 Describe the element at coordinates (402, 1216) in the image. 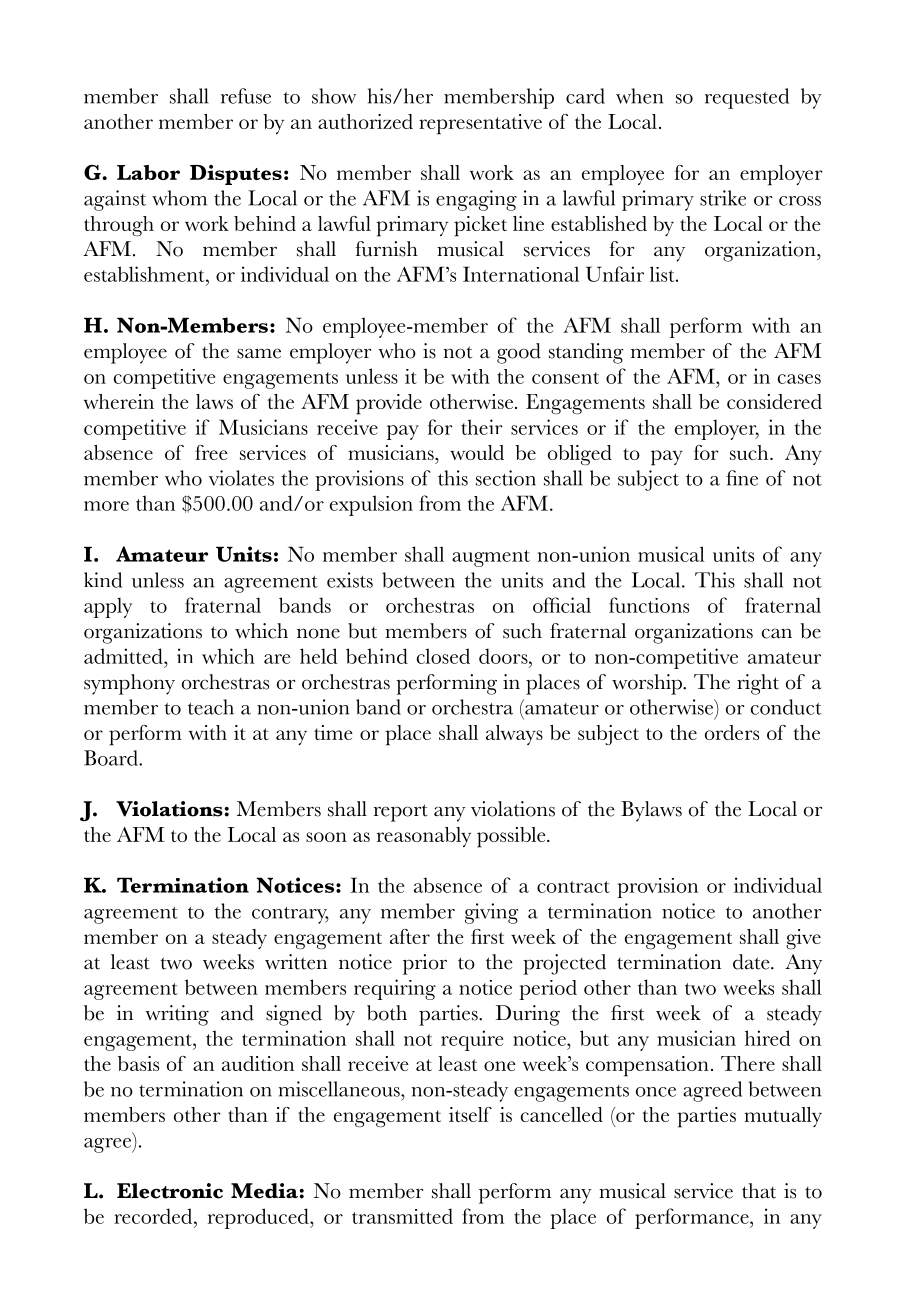

I see `transmitted` at that location.
